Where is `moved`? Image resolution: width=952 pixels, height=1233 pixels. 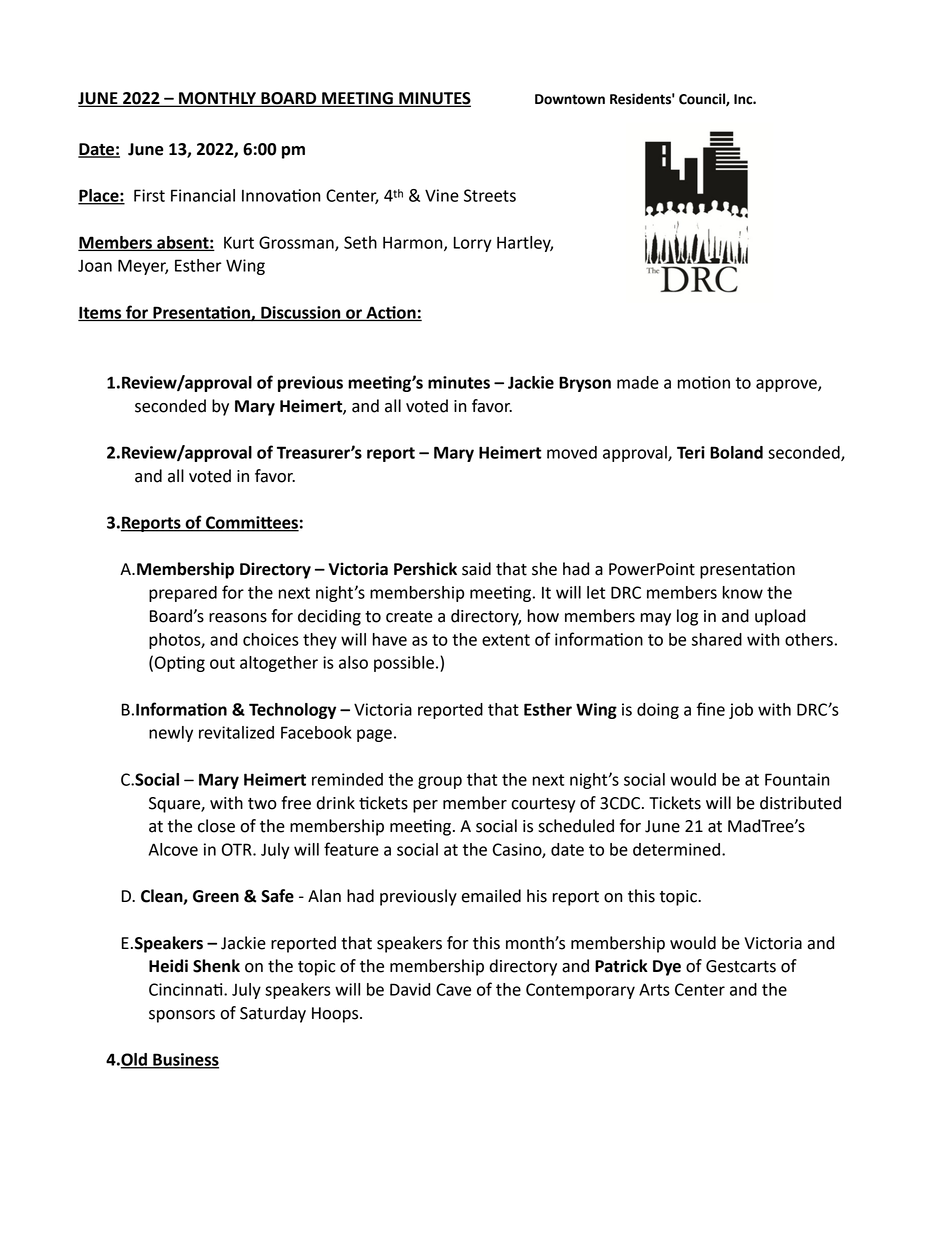
moved is located at coordinates (572, 452).
